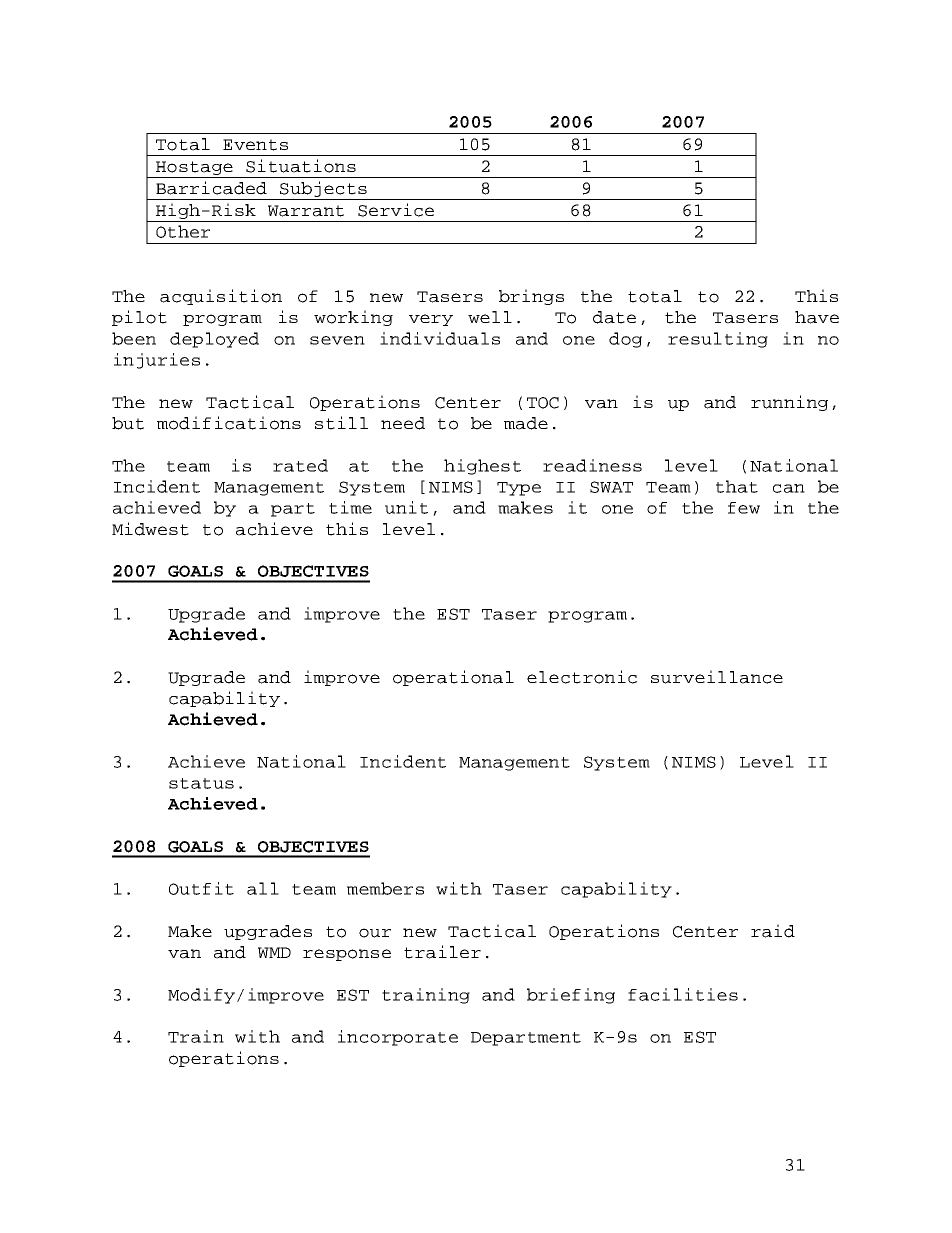  Describe the element at coordinates (396, 210) in the screenshot. I see `Service` at that location.
